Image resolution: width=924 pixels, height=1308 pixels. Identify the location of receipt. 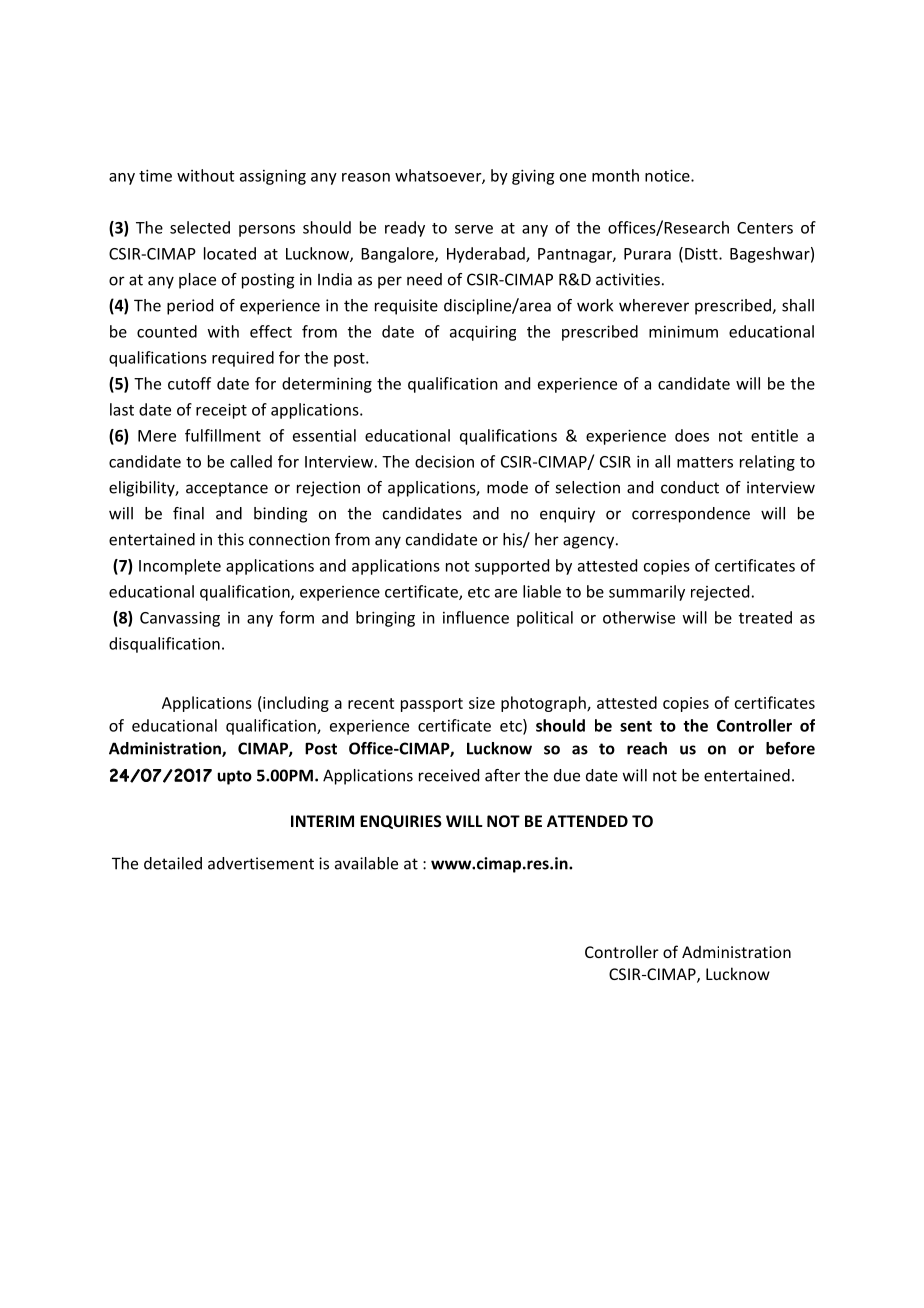
(221, 411).
